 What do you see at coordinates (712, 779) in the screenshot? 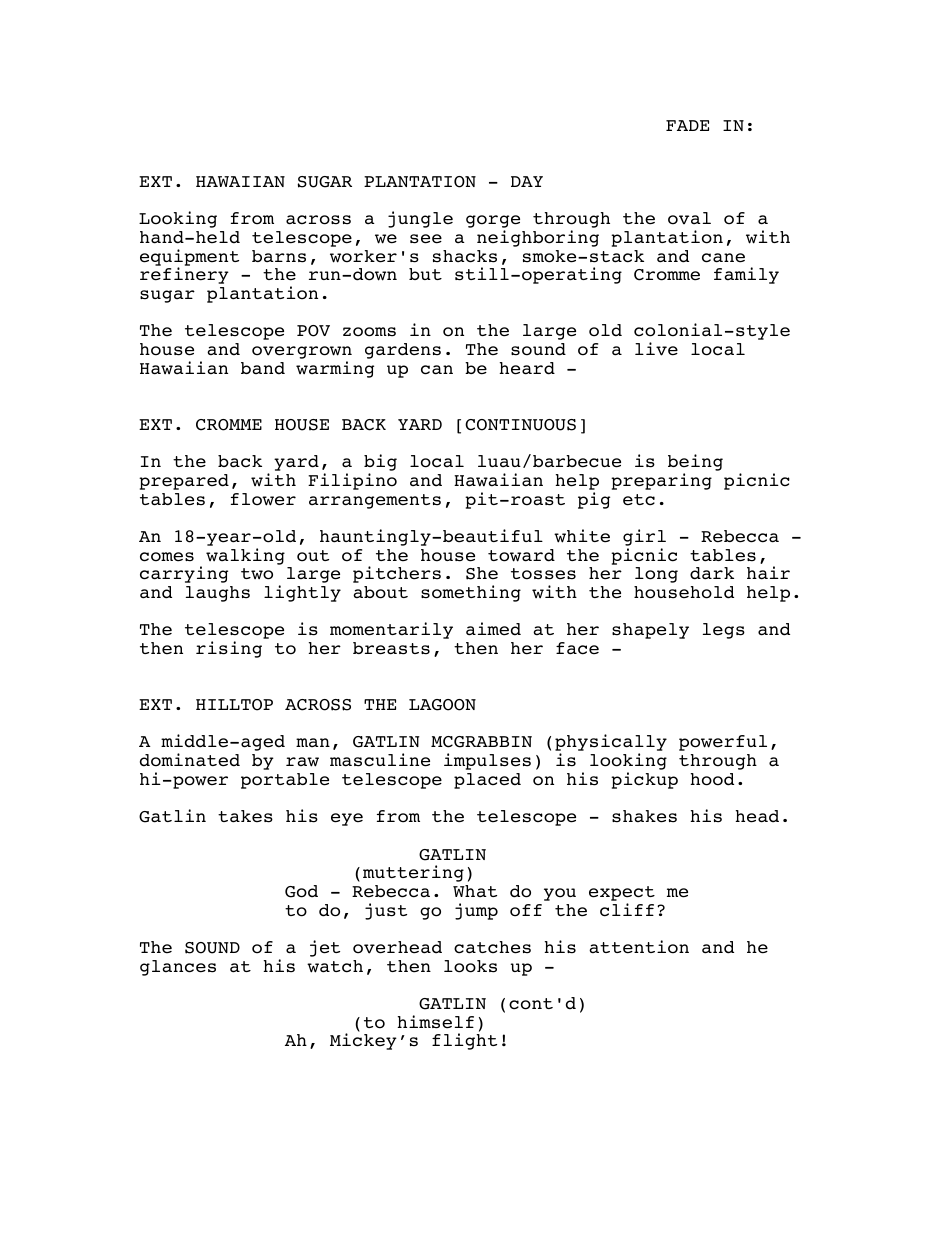
I see `hood` at bounding box center [712, 779].
